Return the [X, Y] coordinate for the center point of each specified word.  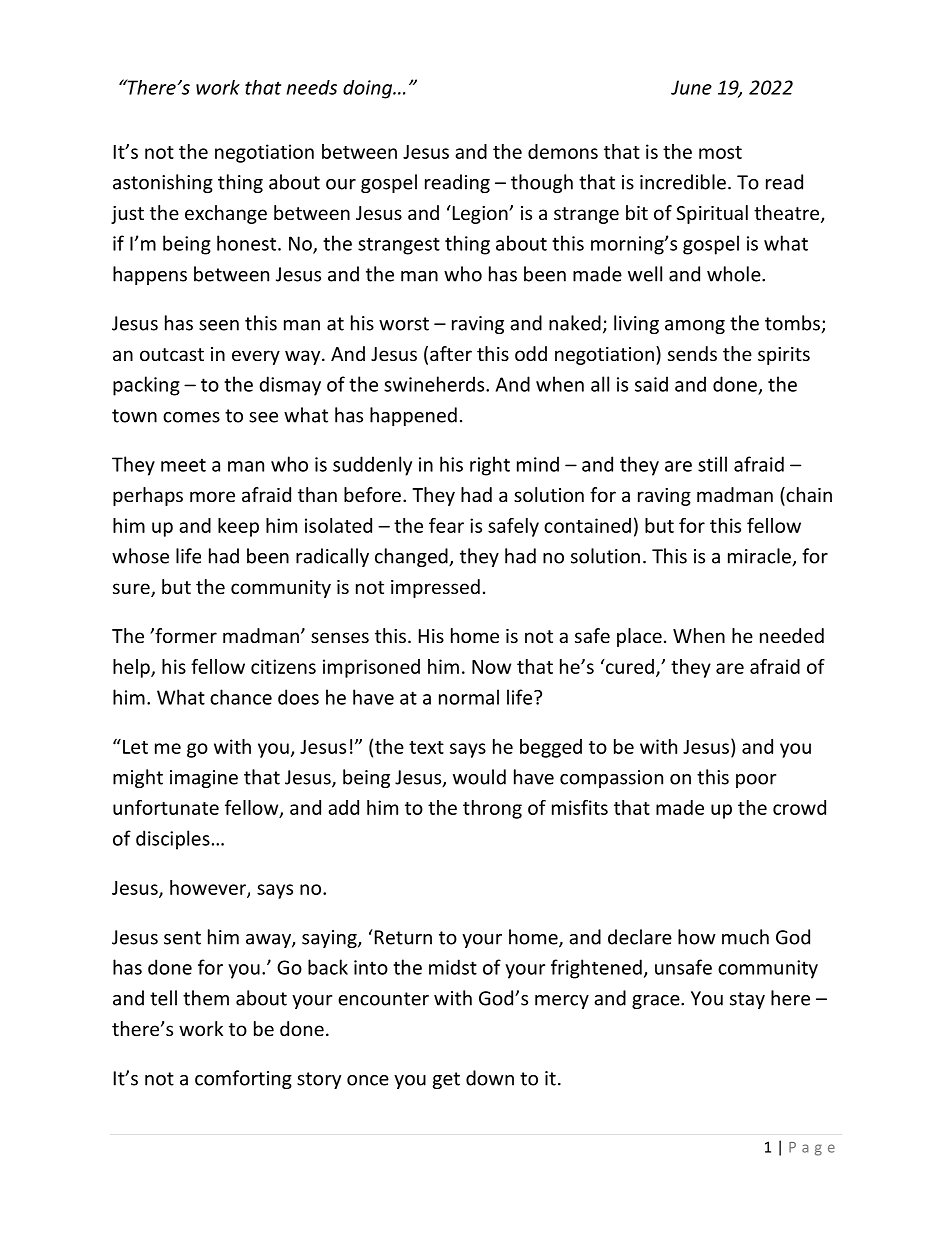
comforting [243, 1079]
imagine [204, 779]
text [426, 747]
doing [369, 89]
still [712, 464]
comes [191, 417]
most [720, 152]
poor [756, 781]
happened [413, 416]
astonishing [163, 183]
